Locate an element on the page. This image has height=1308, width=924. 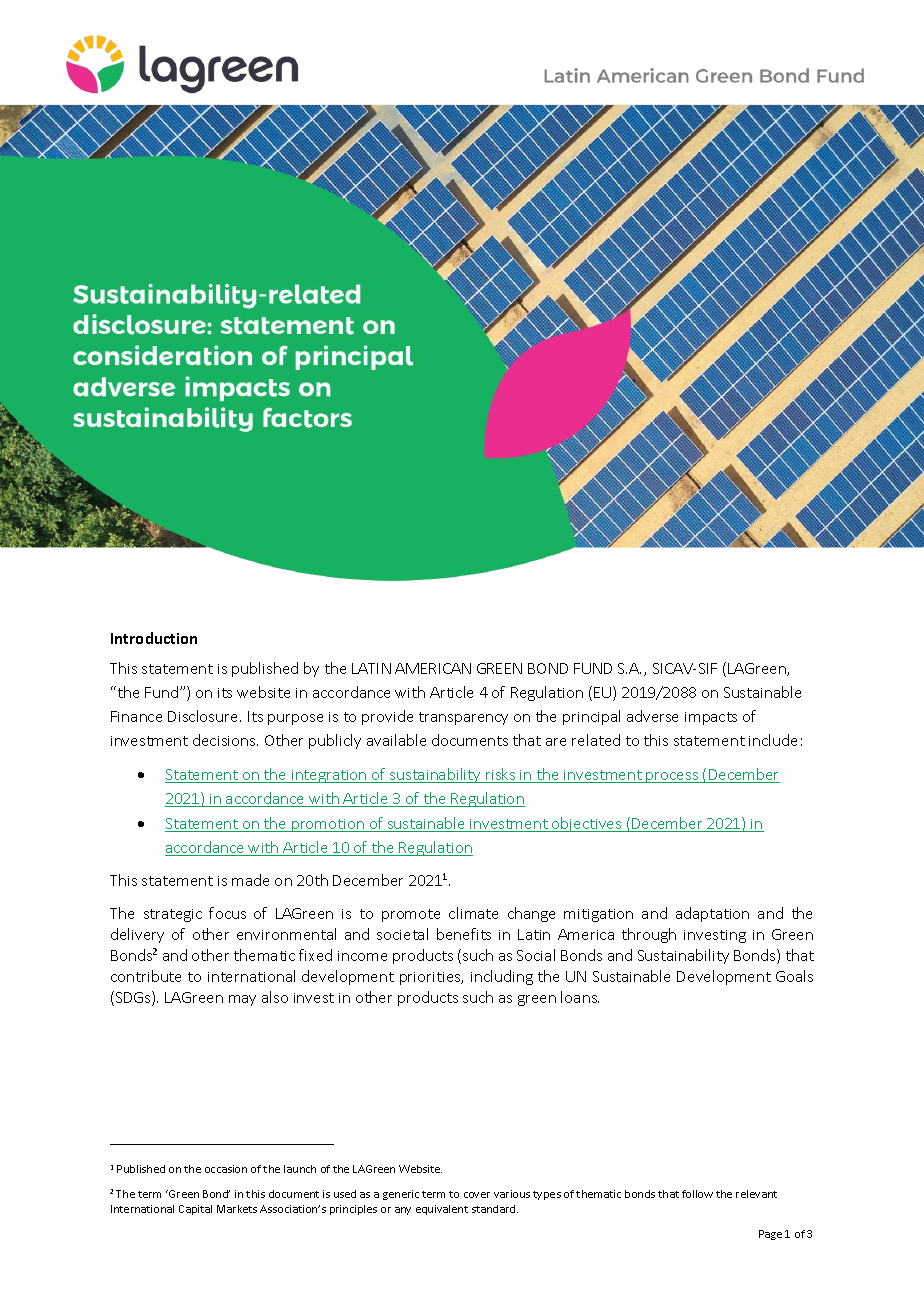
impacts is located at coordinates (711, 718).
